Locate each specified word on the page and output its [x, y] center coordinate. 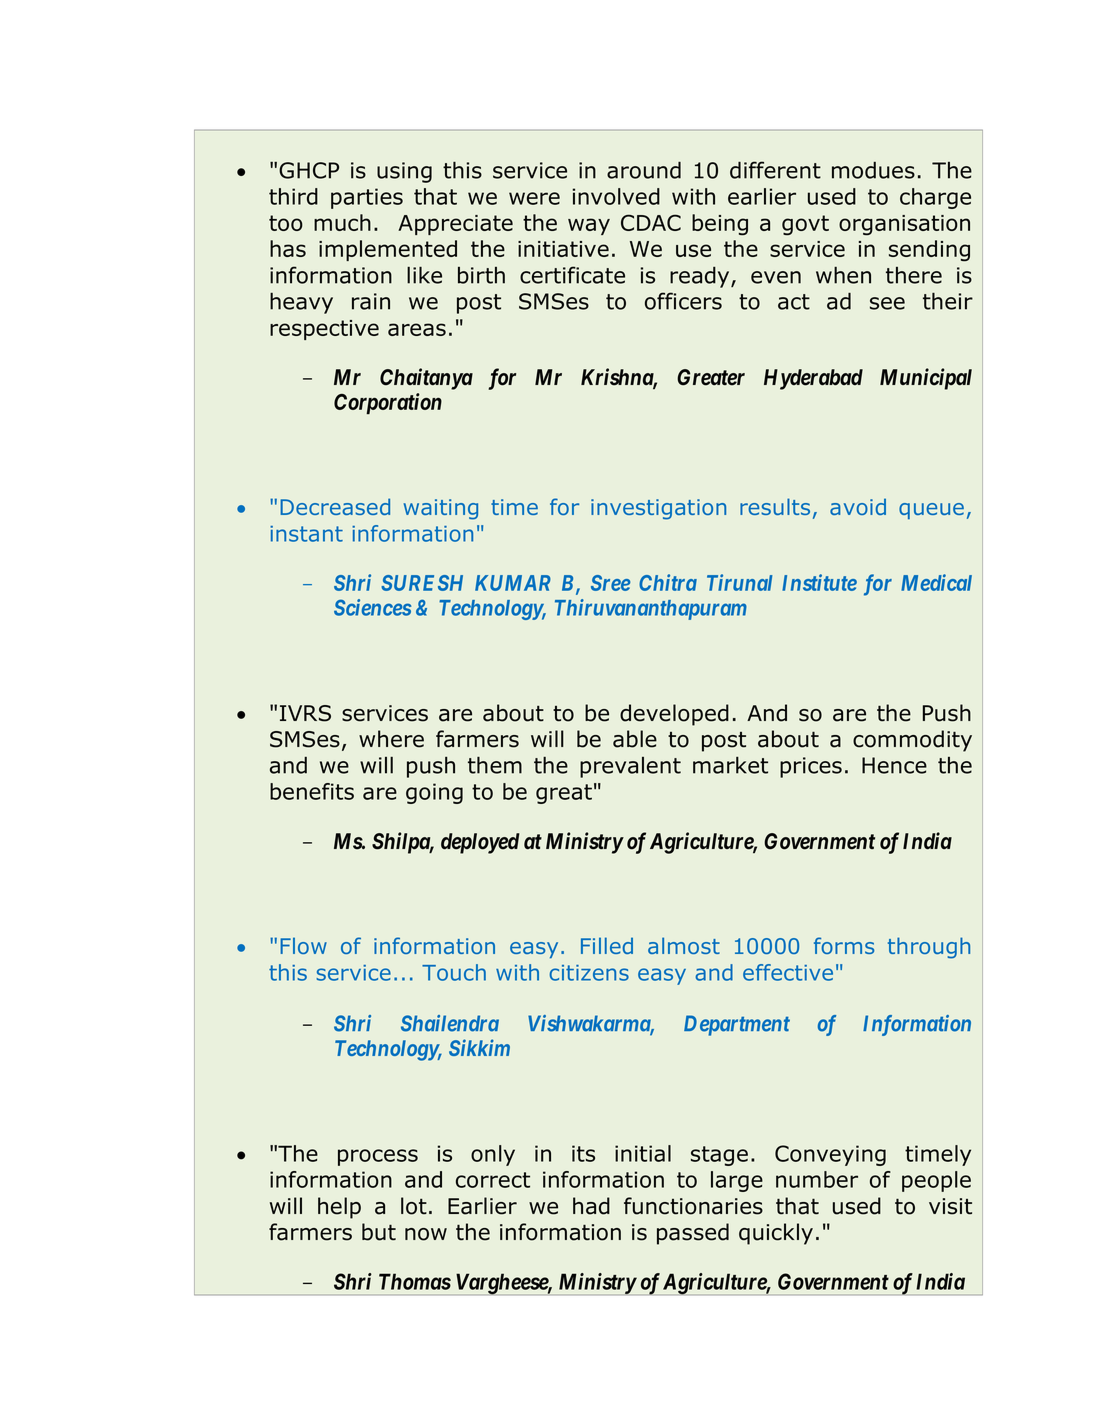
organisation [904, 225]
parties [367, 198]
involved [616, 196]
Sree [610, 583]
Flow [303, 945]
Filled [607, 945]
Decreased [335, 506]
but [379, 1232]
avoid [858, 506]
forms [844, 945]
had [591, 1206]
